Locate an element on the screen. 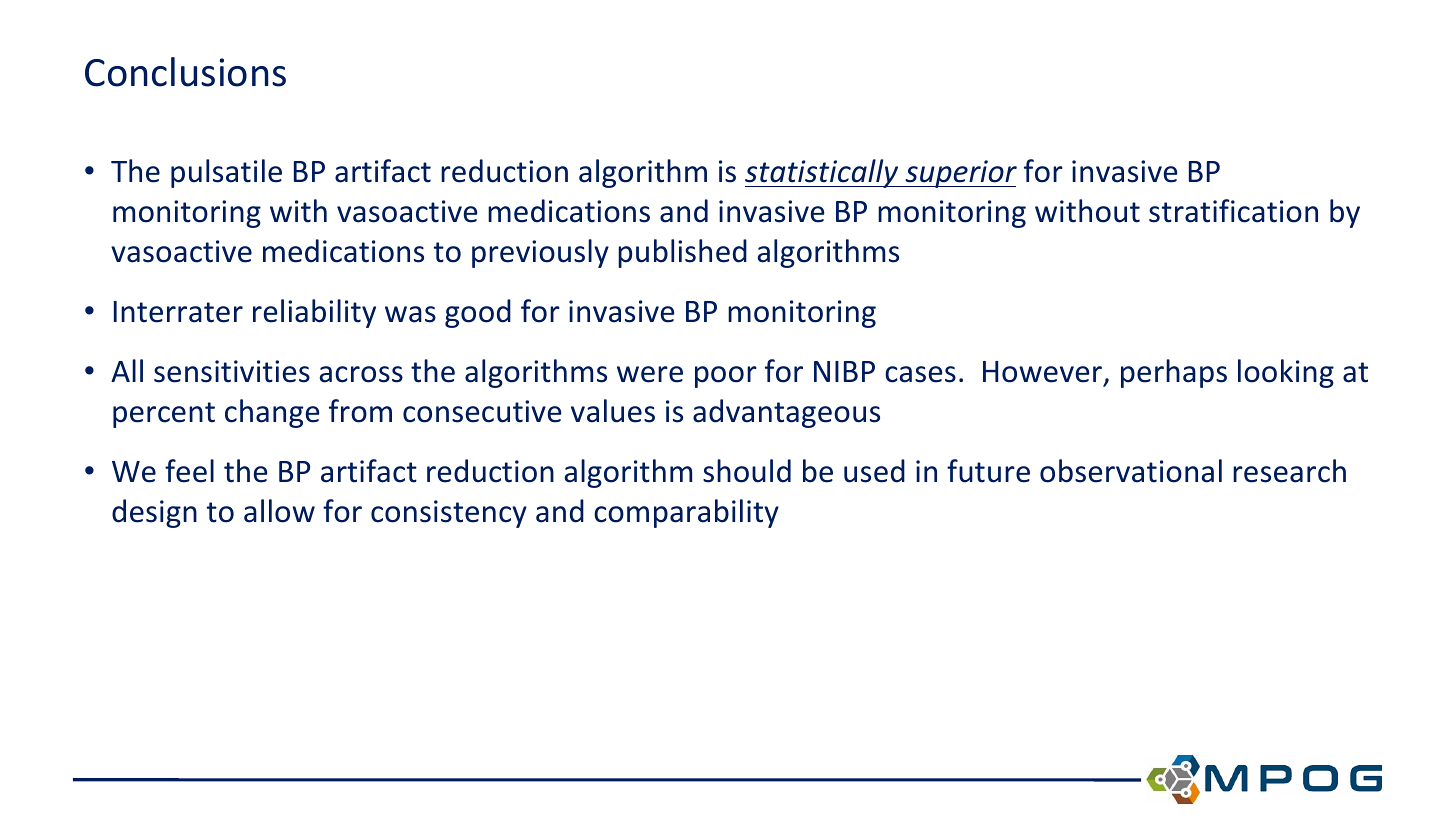 This screenshot has width=1456, height=819. superior is located at coordinates (960, 174).
